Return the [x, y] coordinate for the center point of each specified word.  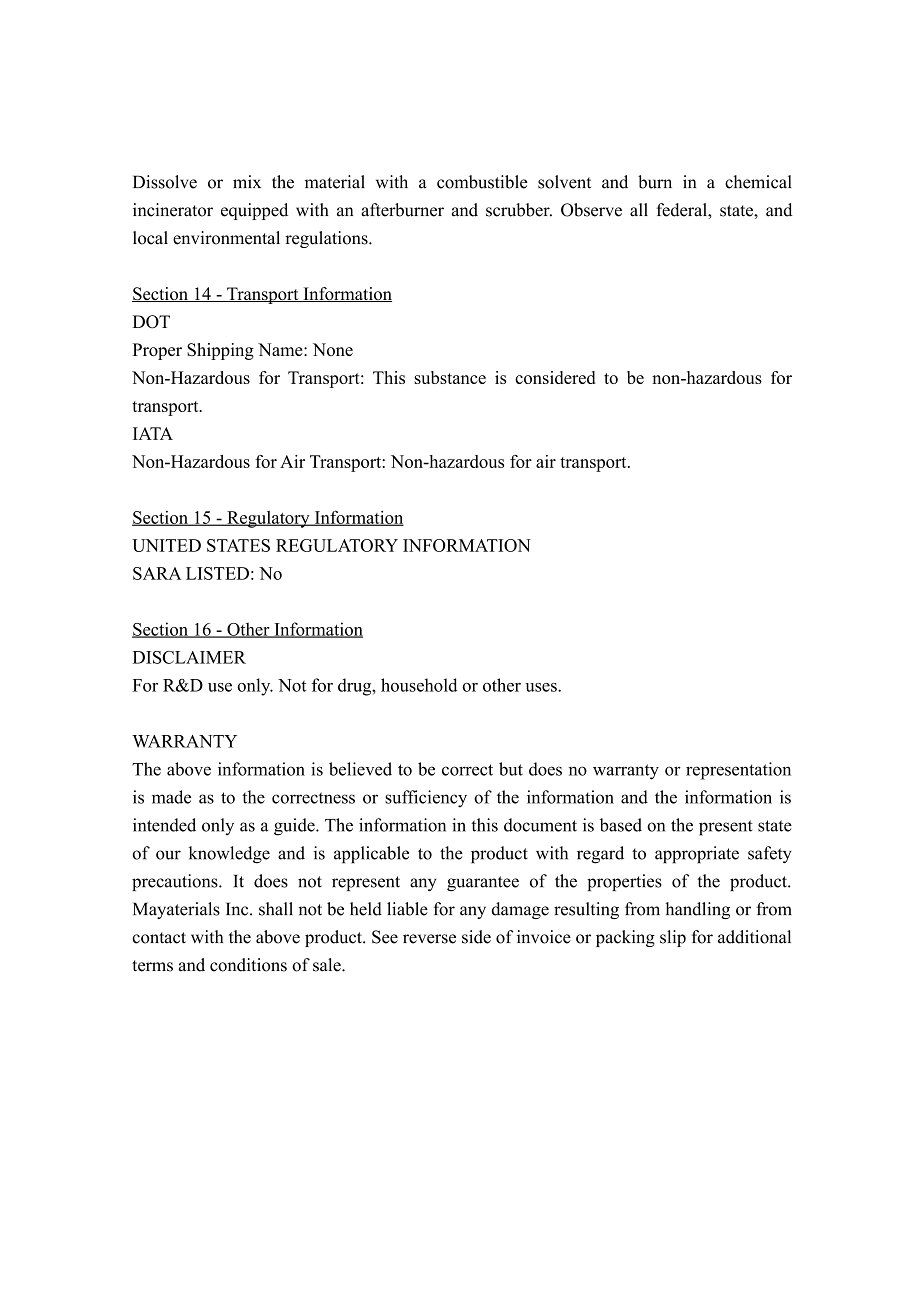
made [171, 797]
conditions [248, 965]
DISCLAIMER [189, 657]
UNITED [166, 545]
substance [450, 377]
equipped [254, 211]
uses [542, 687]
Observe [591, 210]
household [419, 685]
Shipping [220, 351]
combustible [482, 182]
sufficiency [426, 799]
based [621, 825]
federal [682, 210]
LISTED [217, 573]
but [511, 769]
